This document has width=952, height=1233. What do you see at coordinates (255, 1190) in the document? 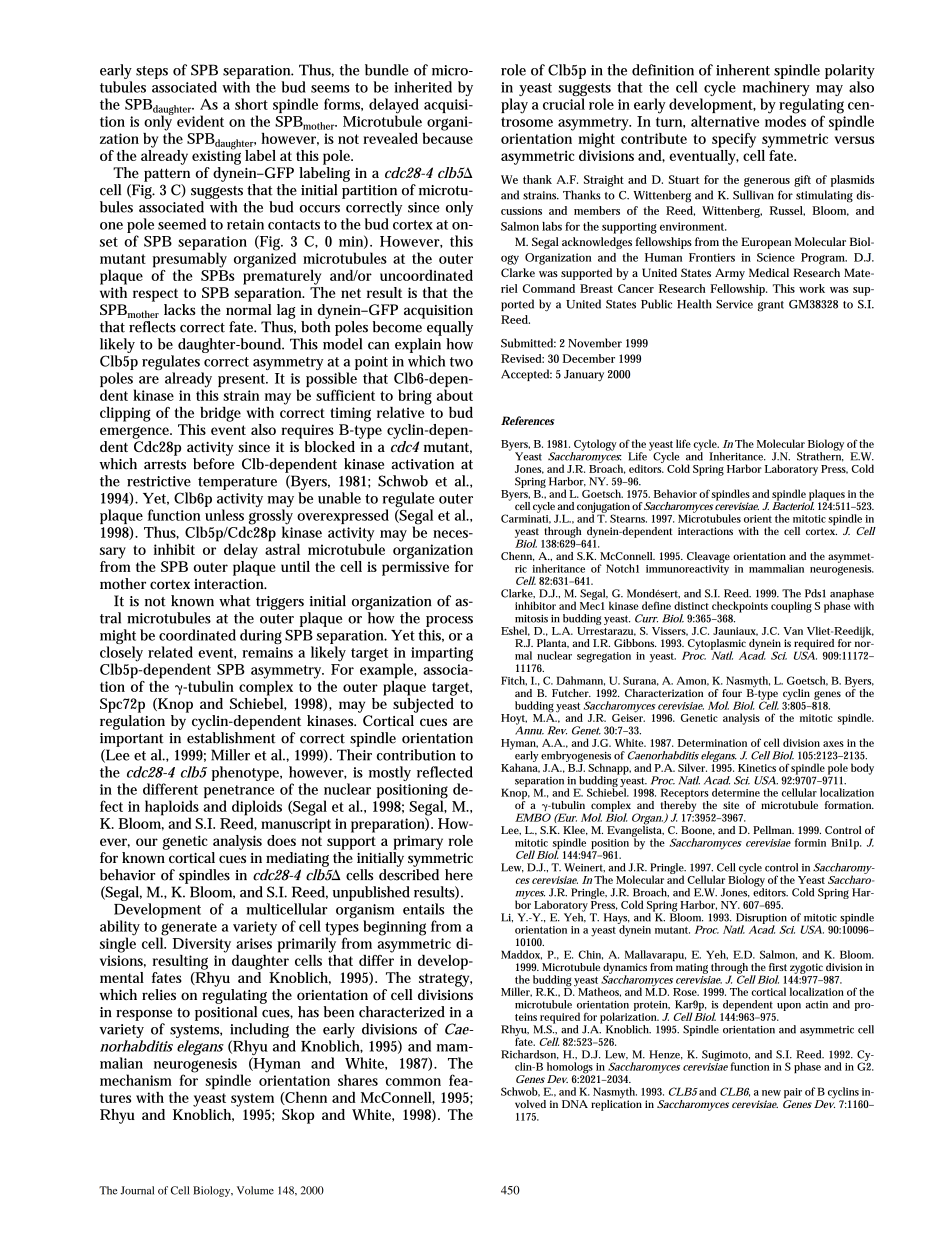
I see `Volume` at bounding box center [255, 1190].
